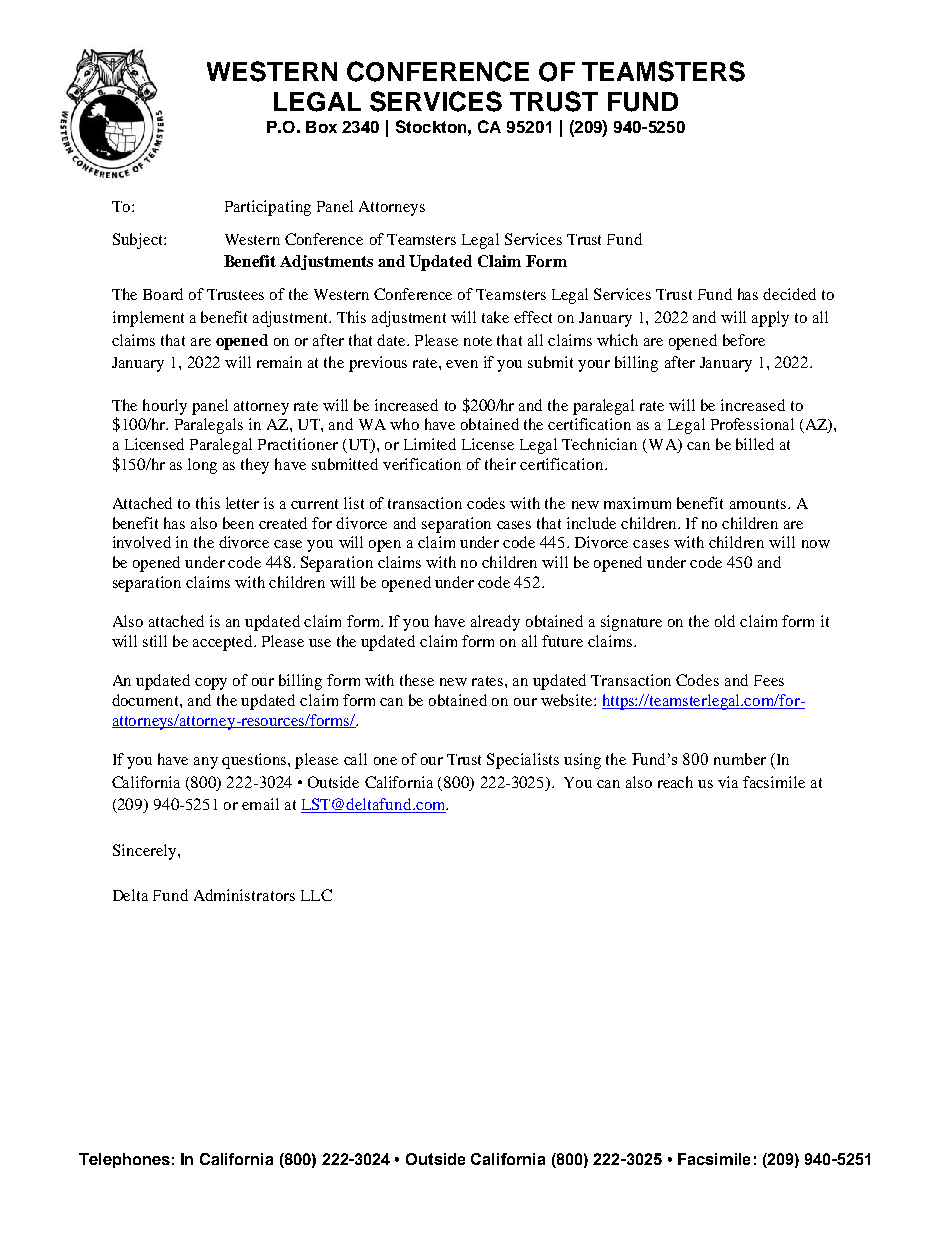 Image resolution: width=952 pixels, height=1233 pixels. Describe the element at coordinates (478, 341) in the screenshot. I see `note` at that location.
